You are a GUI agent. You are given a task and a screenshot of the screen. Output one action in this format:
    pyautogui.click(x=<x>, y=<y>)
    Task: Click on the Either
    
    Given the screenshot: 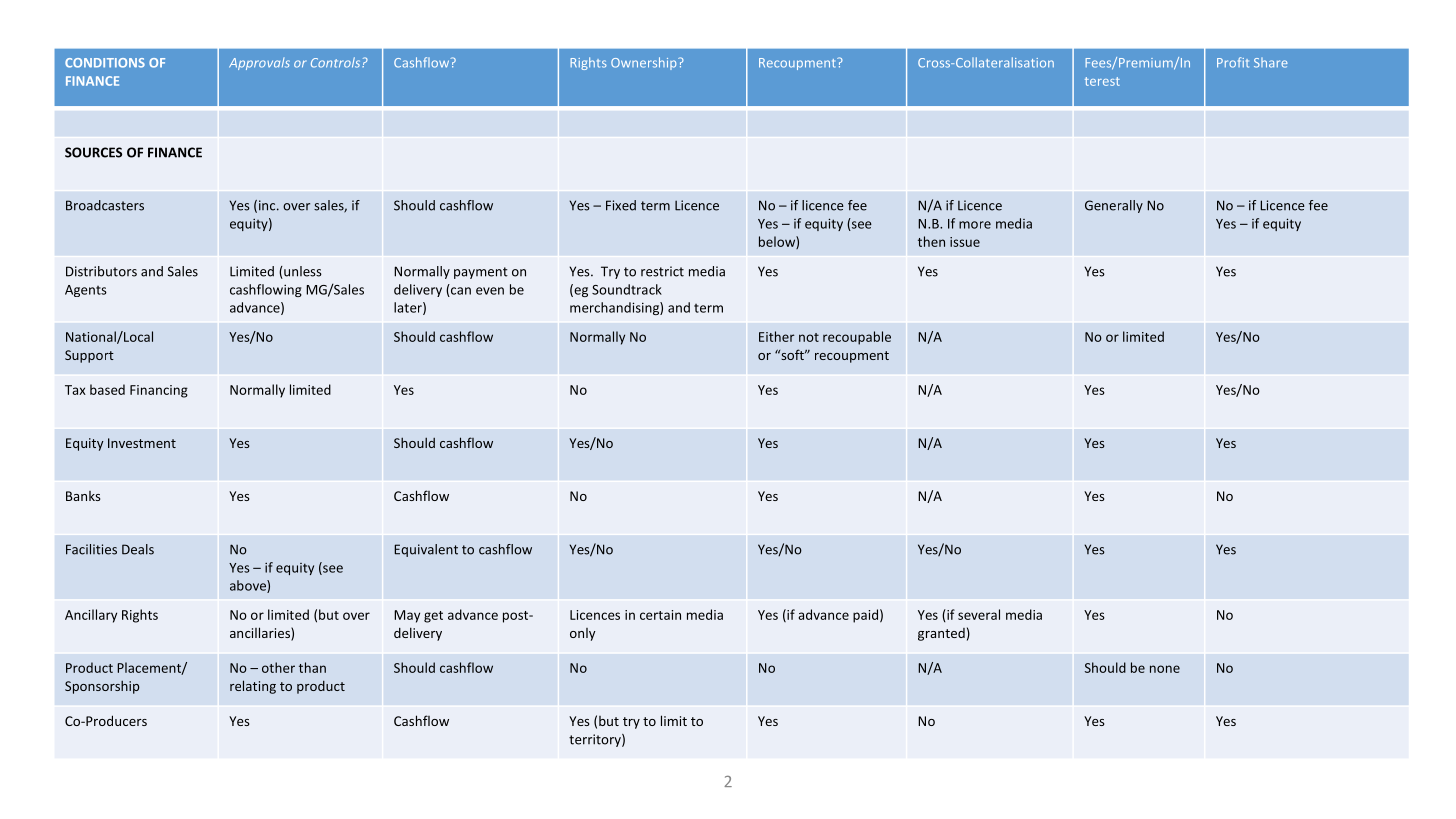 What is the action you would take?
    pyautogui.click(x=777, y=336)
